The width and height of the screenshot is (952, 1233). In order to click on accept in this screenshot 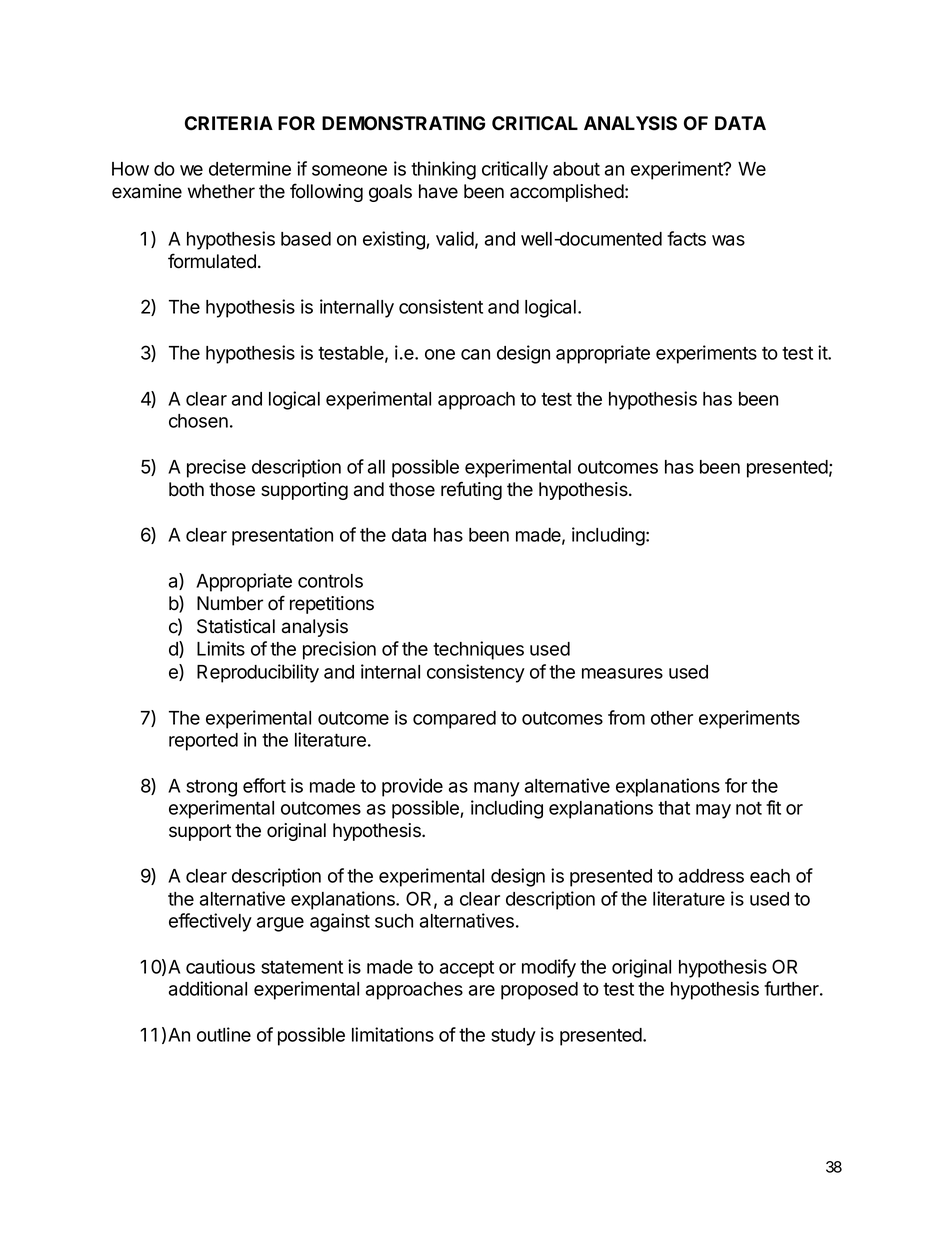, I will do `click(467, 969)`.
